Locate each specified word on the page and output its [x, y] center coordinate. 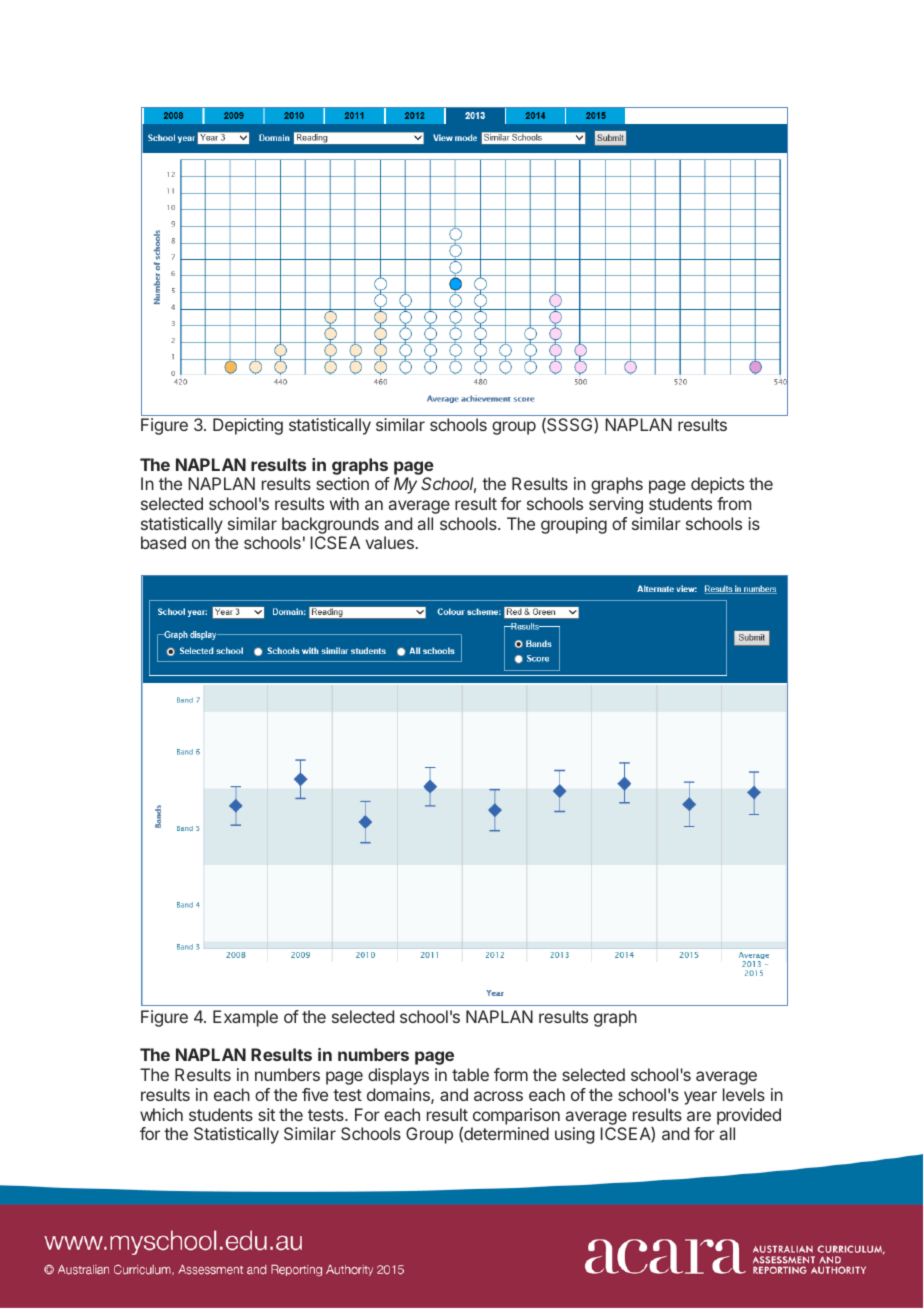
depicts [717, 485]
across [498, 1096]
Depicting [248, 426]
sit [266, 1114]
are [699, 1116]
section [342, 483]
